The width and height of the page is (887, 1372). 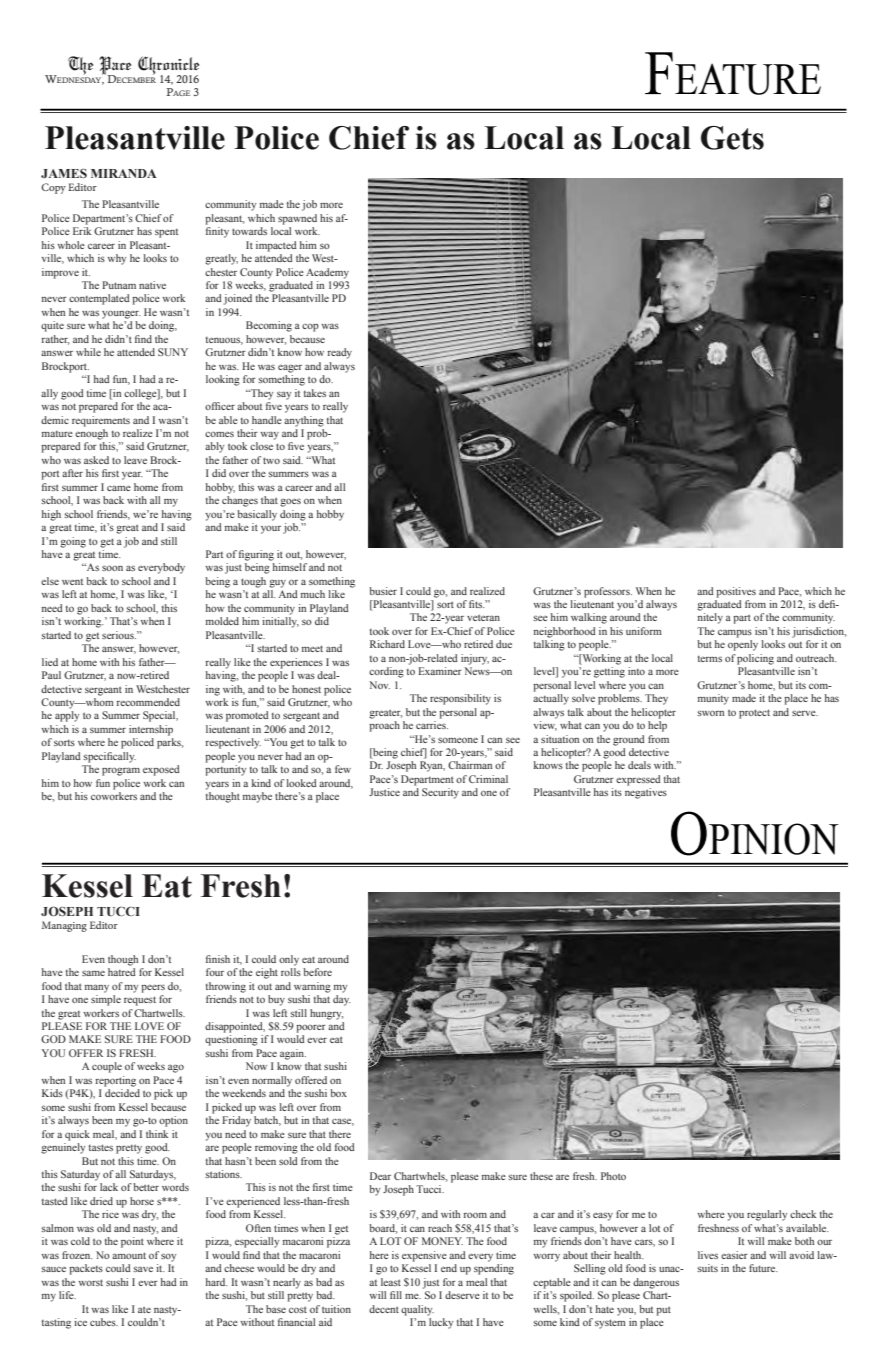 What do you see at coordinates (119, 488) in the page?
I see `came` at bounding box center [119, 488].
